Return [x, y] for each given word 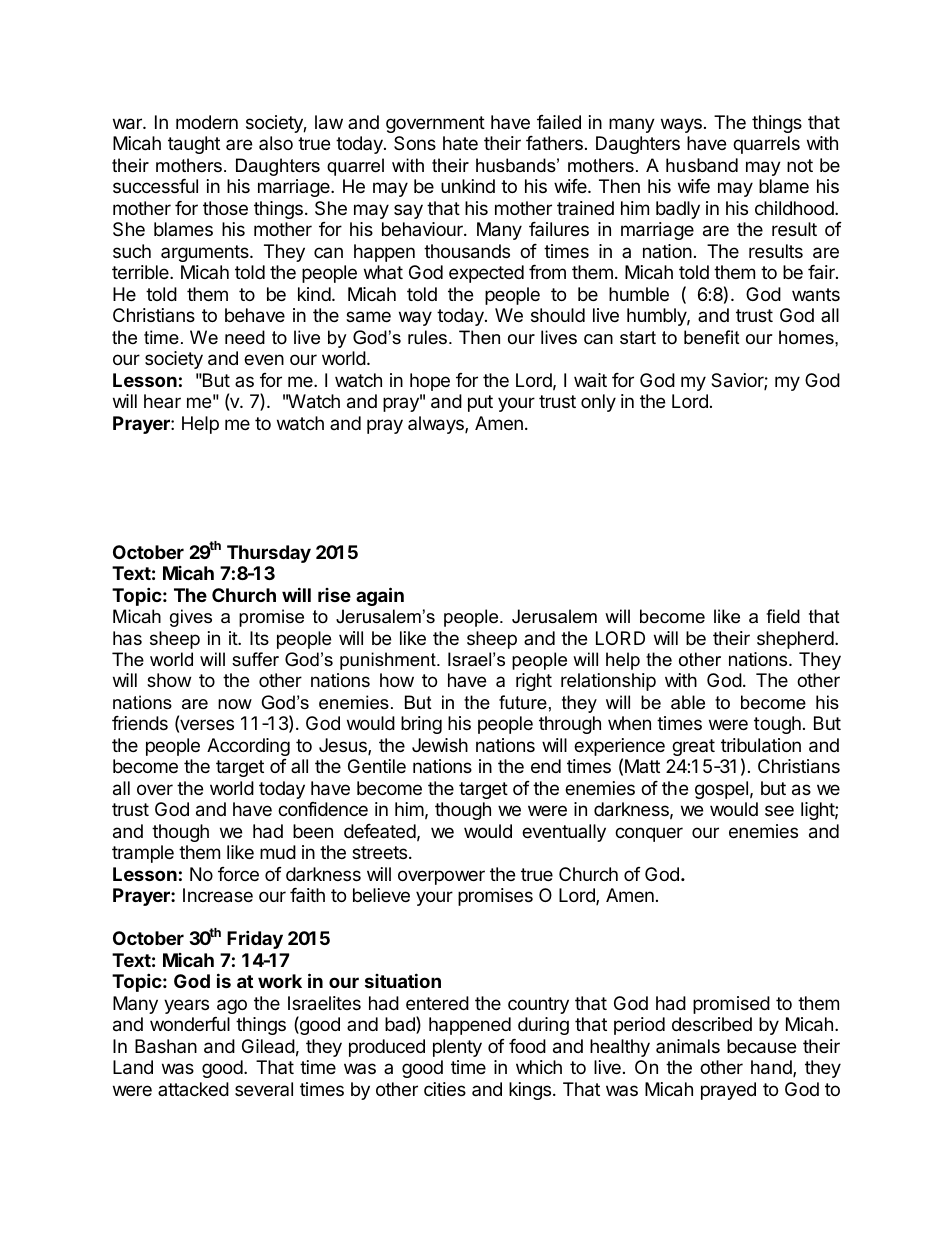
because [761, 1046]
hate [460, 143]
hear [162, 401]
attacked [193, 1089]
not [800, 165]
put [480, 403]
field [783, 616]
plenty [457, 1048]
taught [194, 145]
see [779, 810]
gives [191, 618]
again [380, 596]
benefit [712, 337]
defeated [380, 831]
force [238, 874]
